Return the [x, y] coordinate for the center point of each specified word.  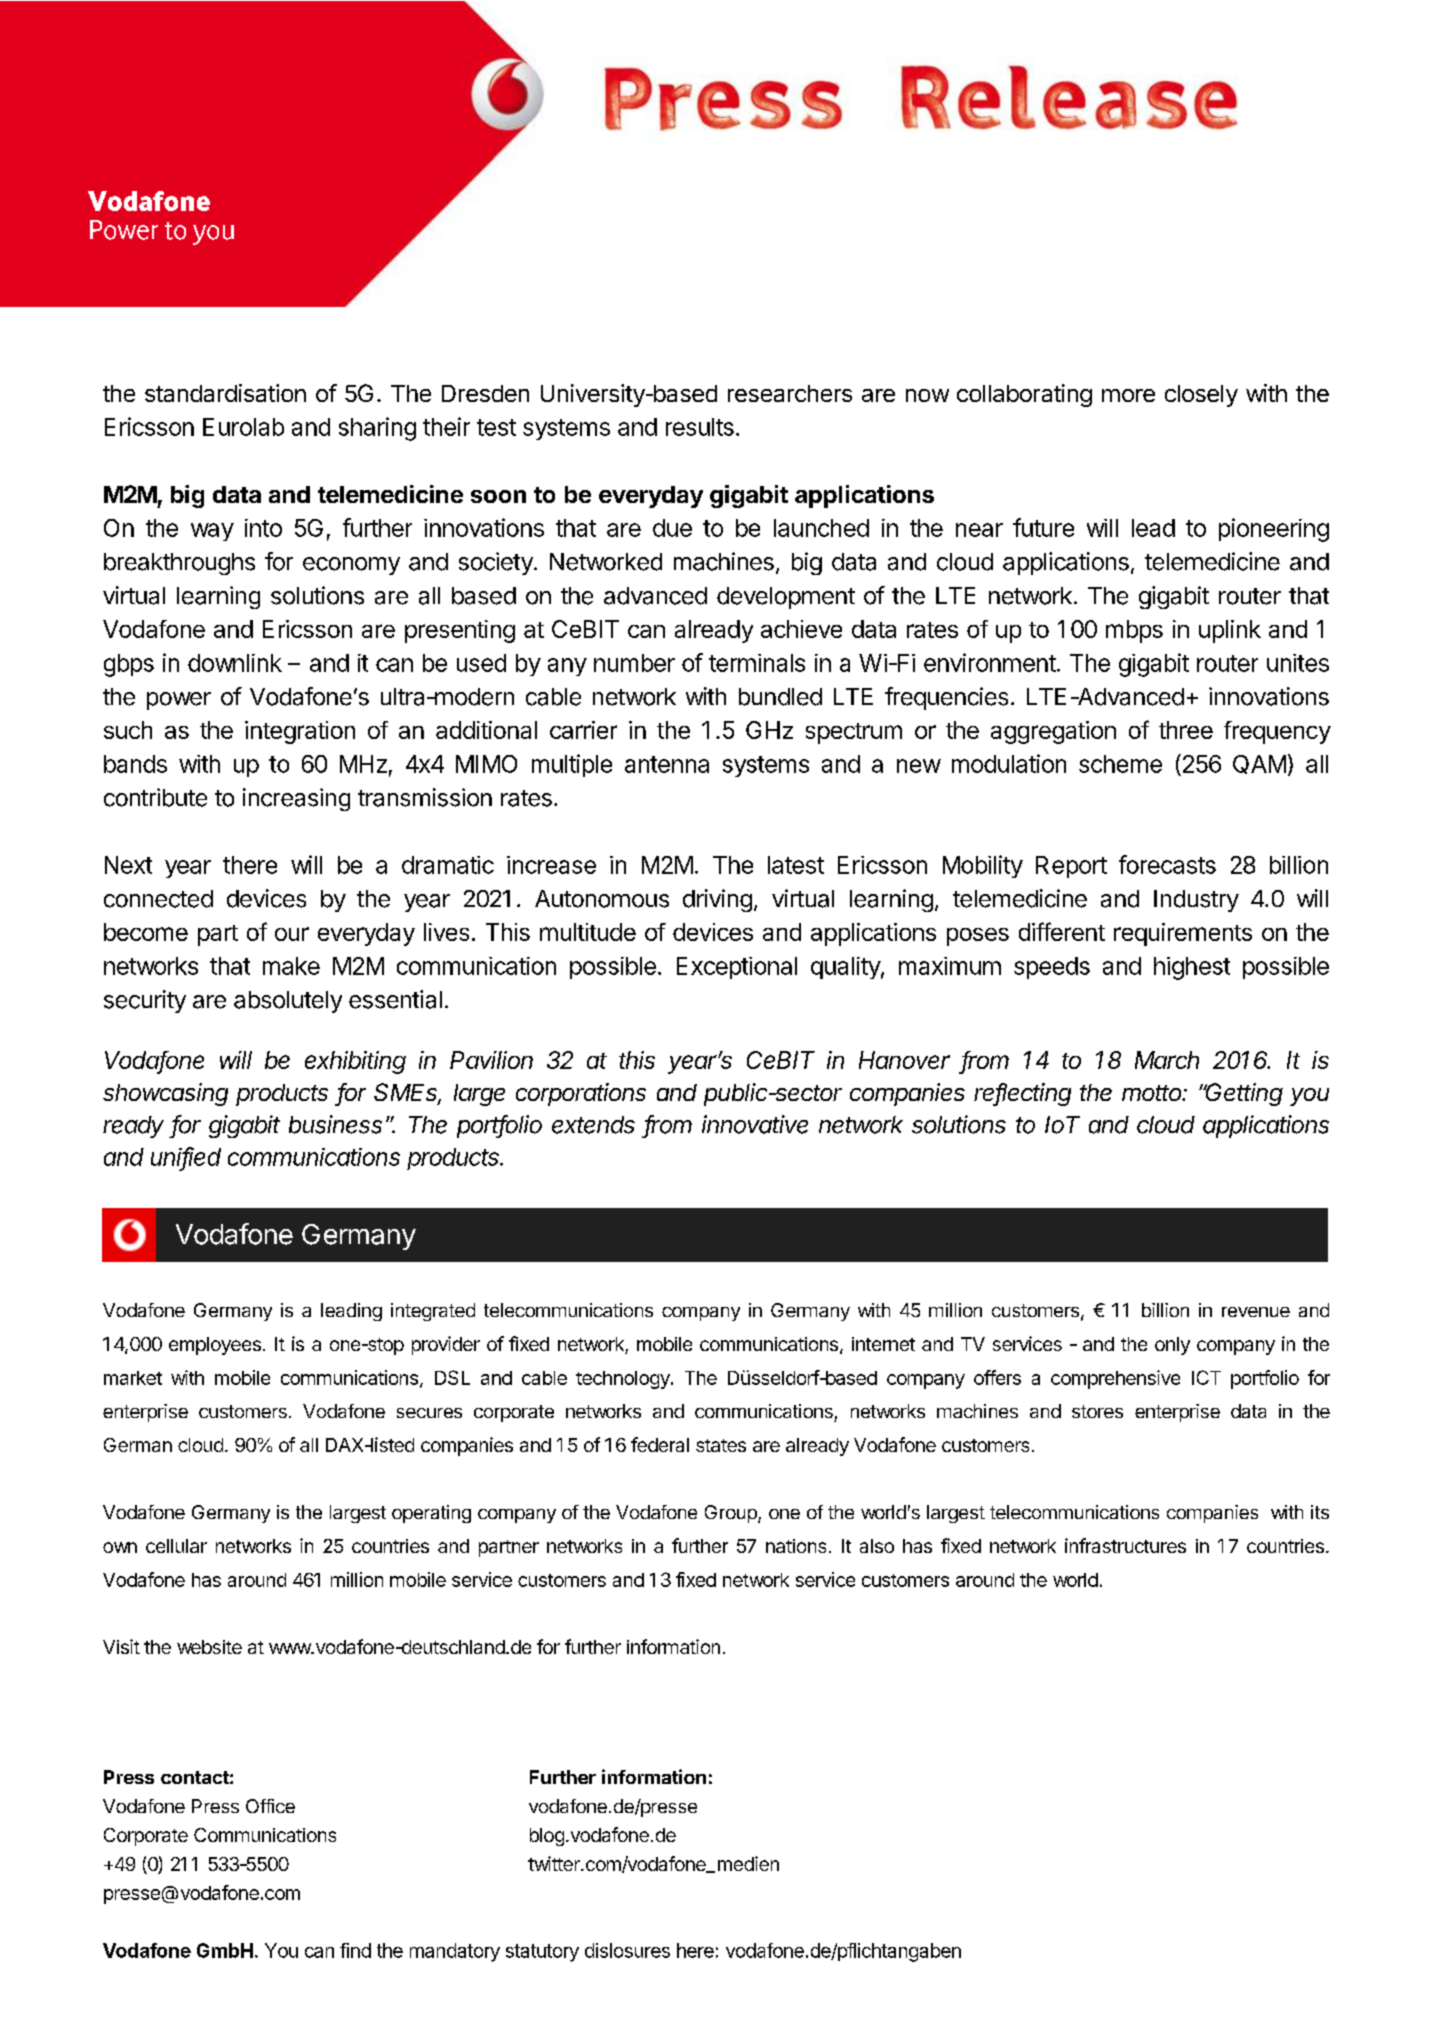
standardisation [225, 393]
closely [1201, 396]
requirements [1183, 934]
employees [215, 1346]
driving [717, 900]
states [721, 1445]
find [355, 1950]
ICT [1206, 1377]
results [700, 427]
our [292, 934]
